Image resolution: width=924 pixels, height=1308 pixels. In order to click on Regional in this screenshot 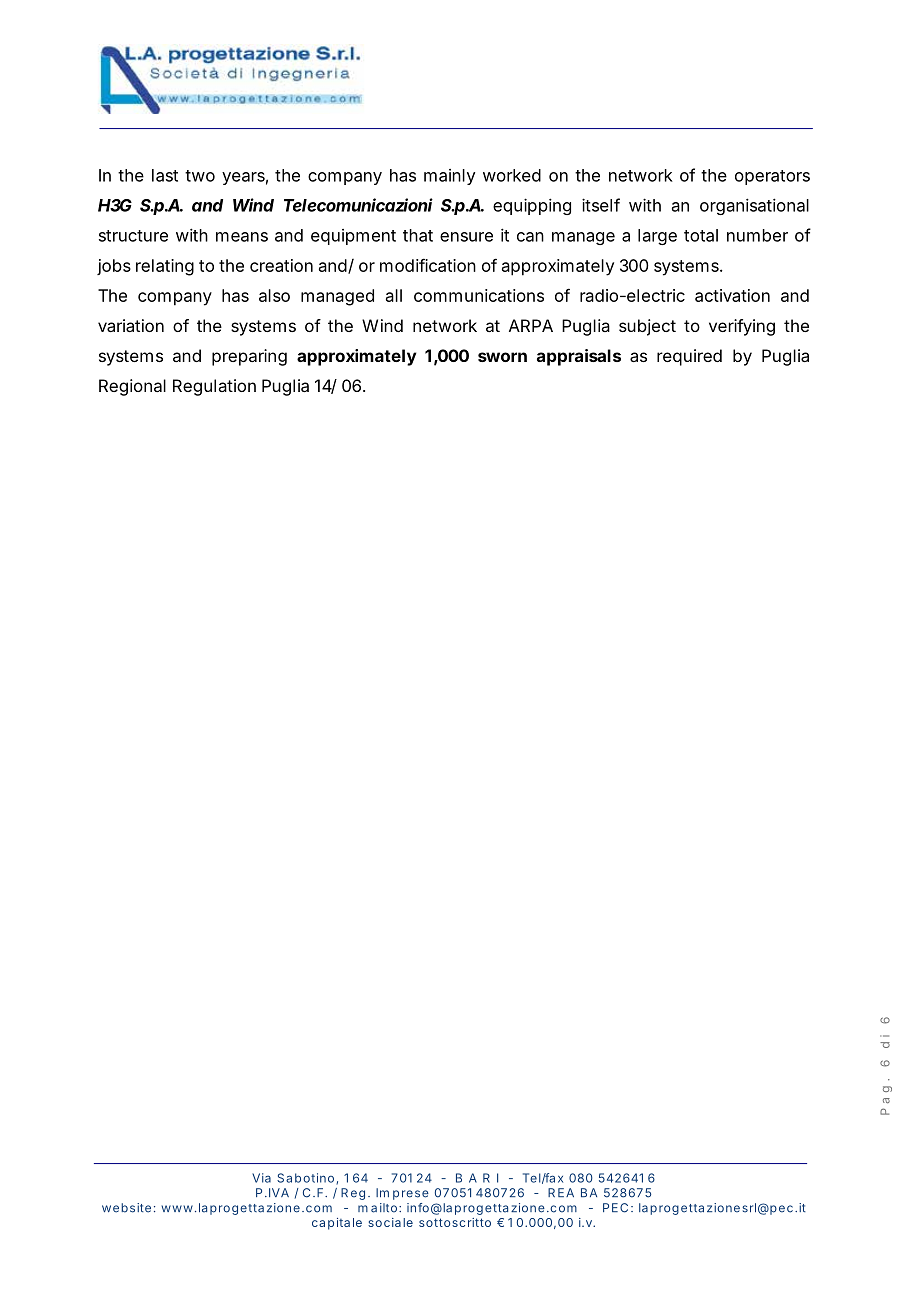, I will do `click(132, 387)`.
